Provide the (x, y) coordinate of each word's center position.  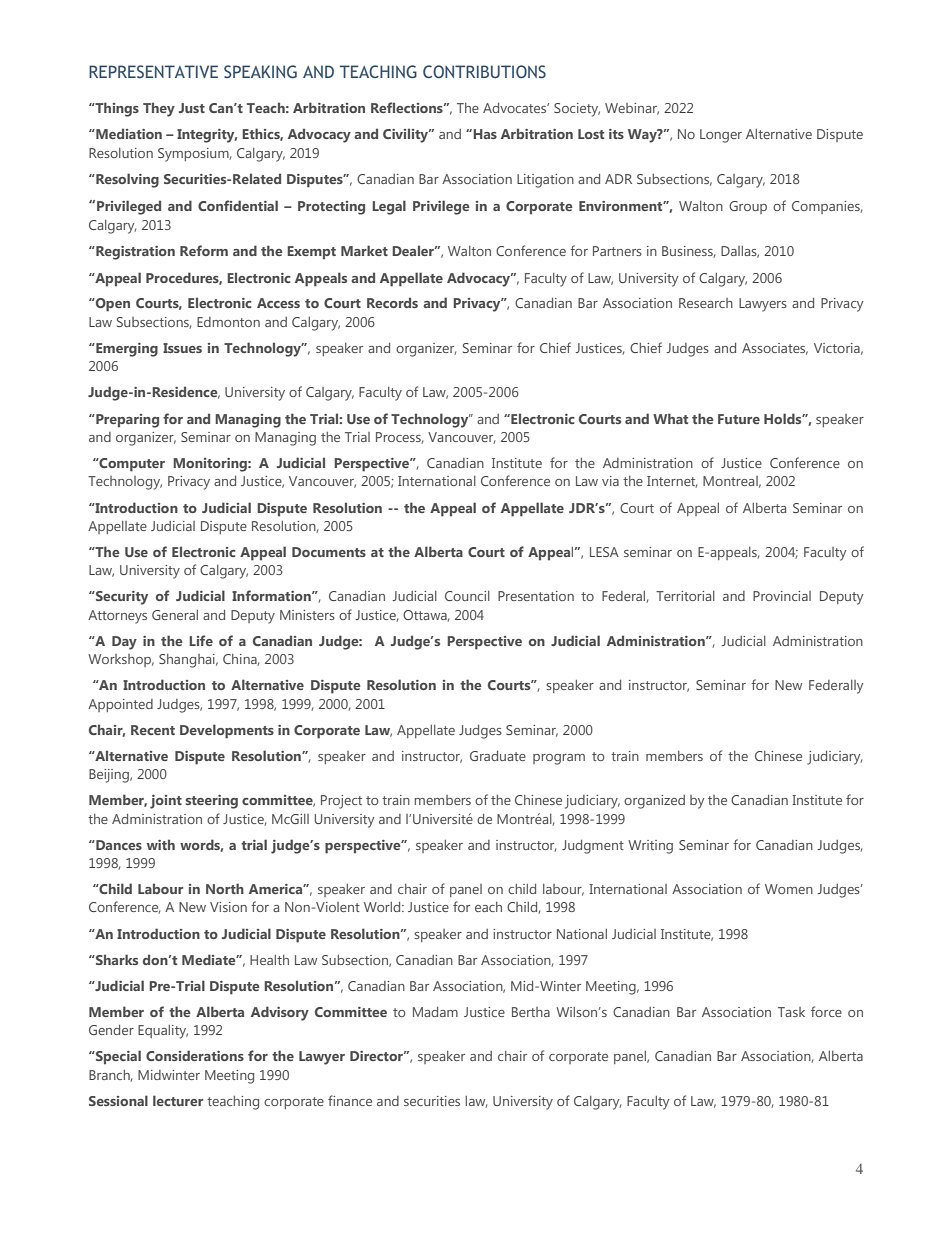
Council (467, 596)
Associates (775, 349)
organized (654, 802)
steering (212, 802)
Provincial (782, 596)
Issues (182, 348)
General (175, 615)
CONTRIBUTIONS (484, 71)
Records (392, 302)
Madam (435, 1012)
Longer (721, 136)
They (159, 109)
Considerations (195, 1055)
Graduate (498, 756)
